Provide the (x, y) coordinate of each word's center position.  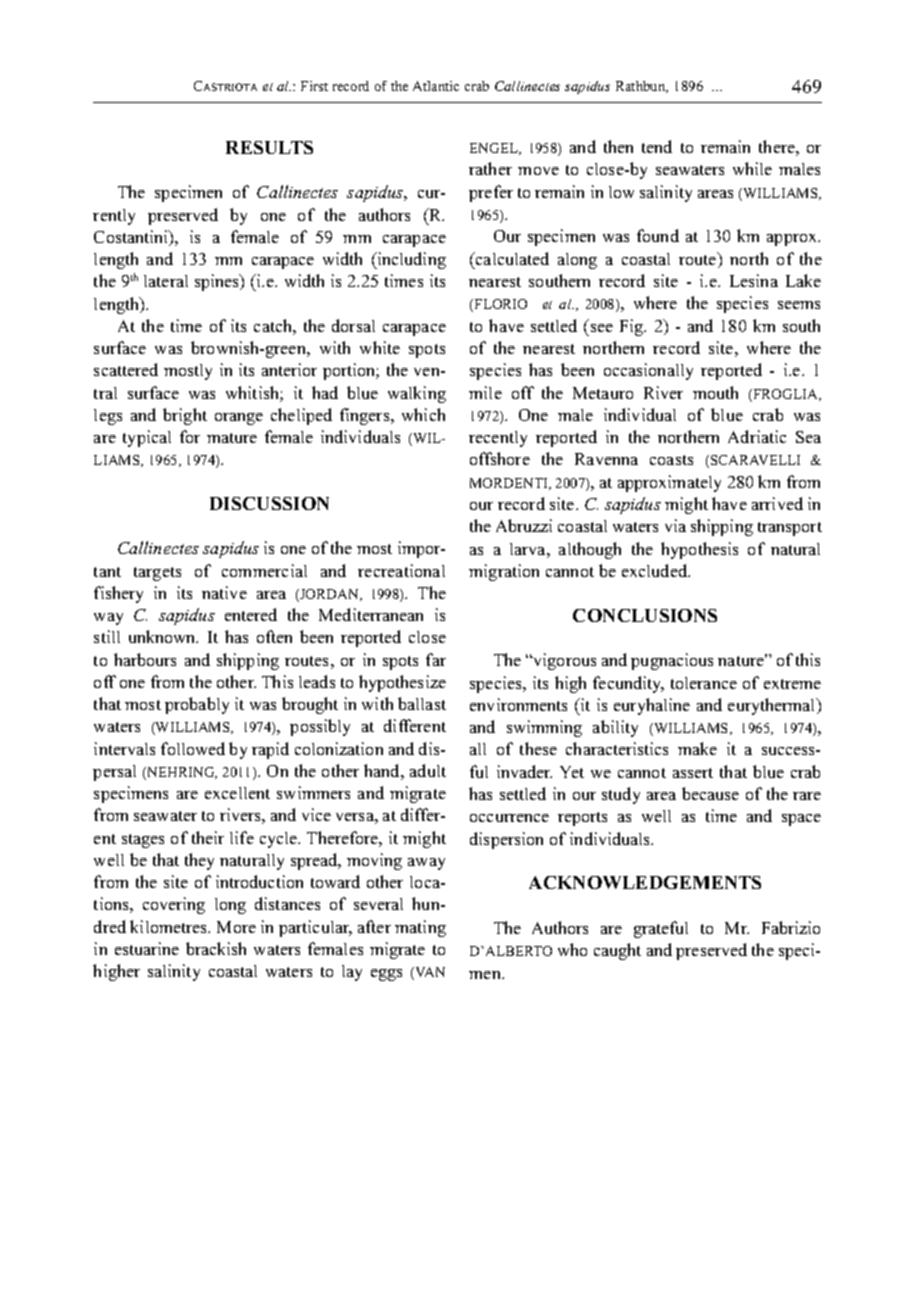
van (430, 972)
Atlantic (436, 86)
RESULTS (269, 147)
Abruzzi (524, 525)
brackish (216, 948)
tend (657, 146)
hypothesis (699, 550)
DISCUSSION (269, 503)
